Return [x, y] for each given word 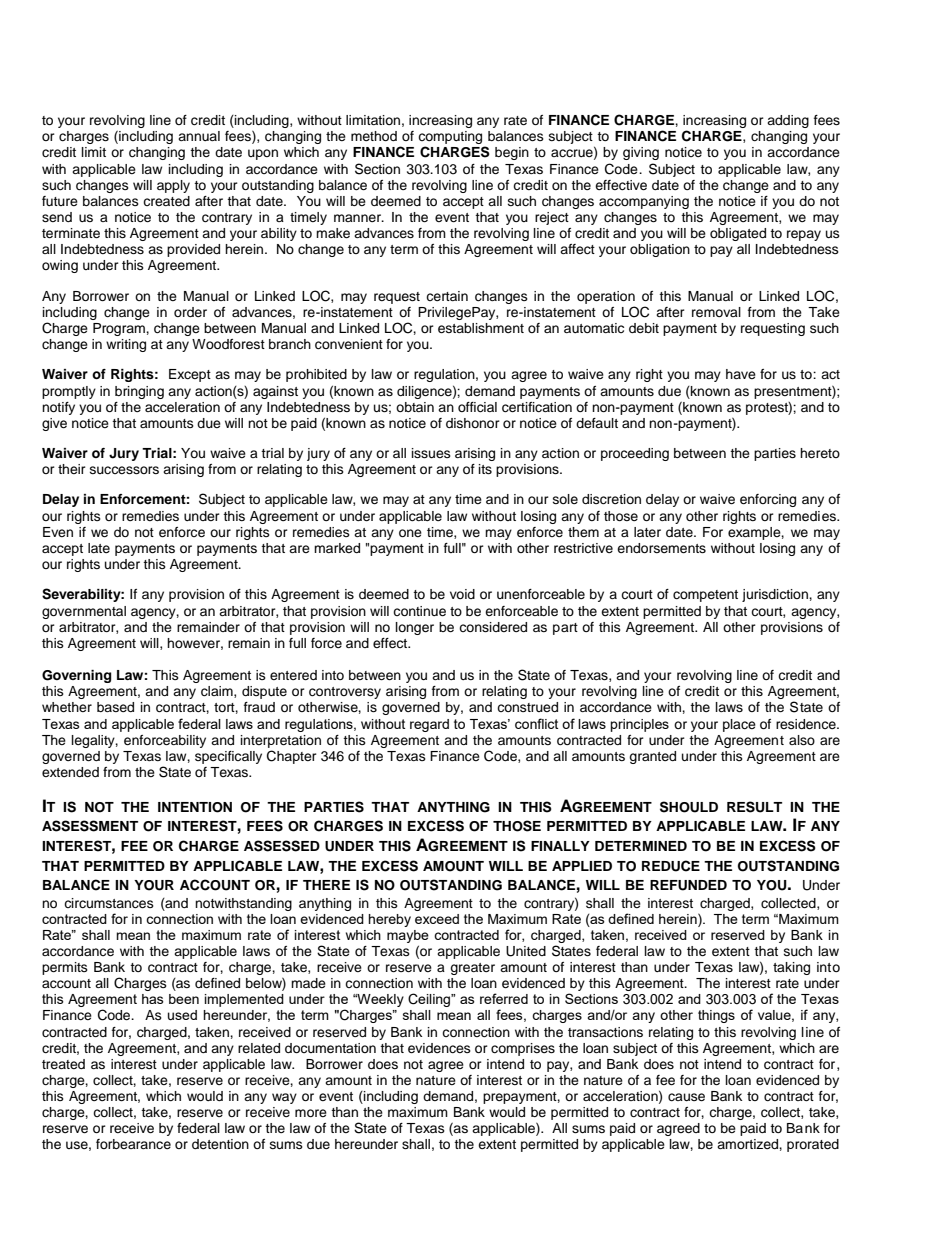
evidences [439, 1048]
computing [450, 137]
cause [686, 1097]
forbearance [133, 1144]
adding [788, 121]
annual [199, 136]
